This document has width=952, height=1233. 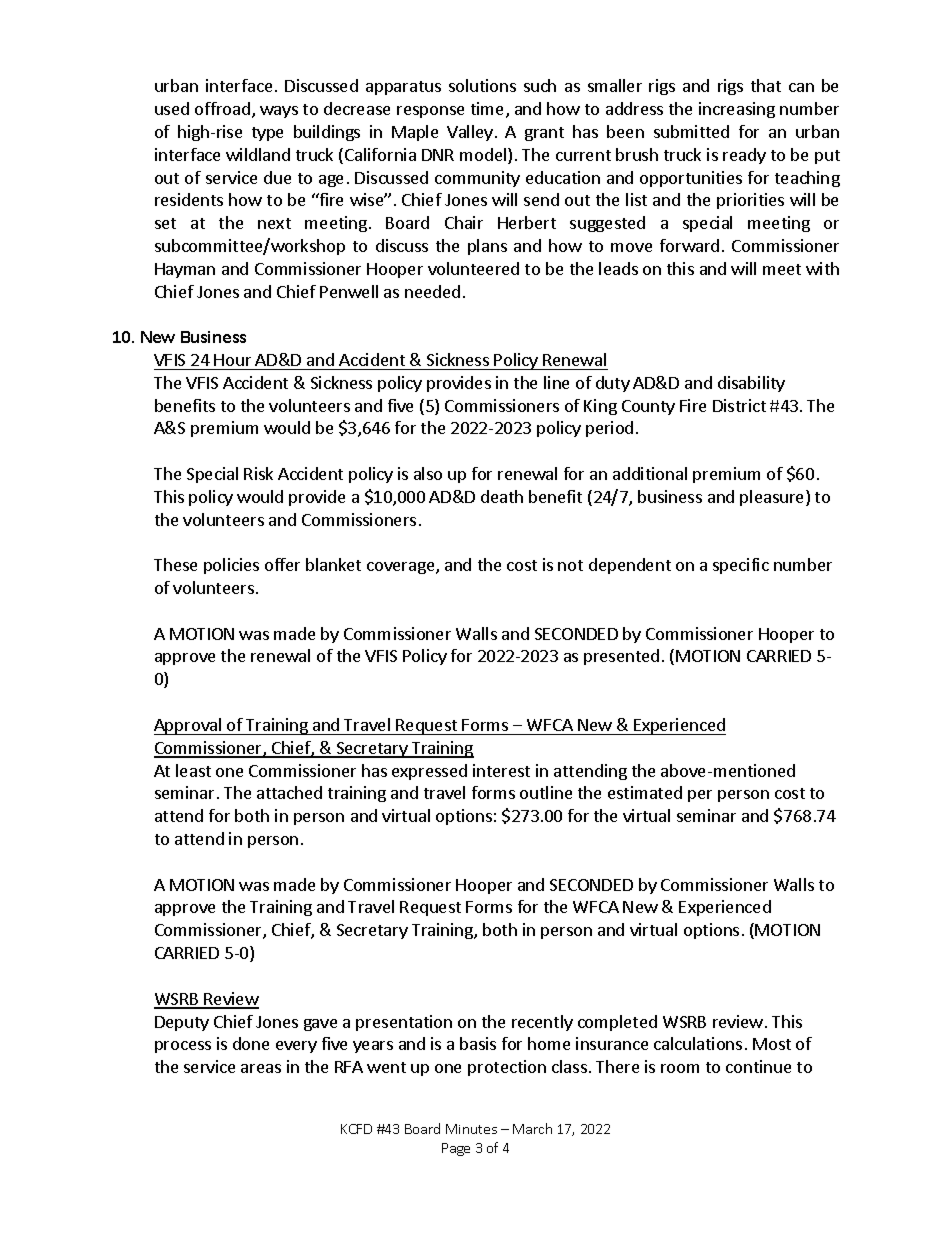 What do you see at coordinates (487, 108) in the document?
I see `time` at bounding box center [487, 108].
